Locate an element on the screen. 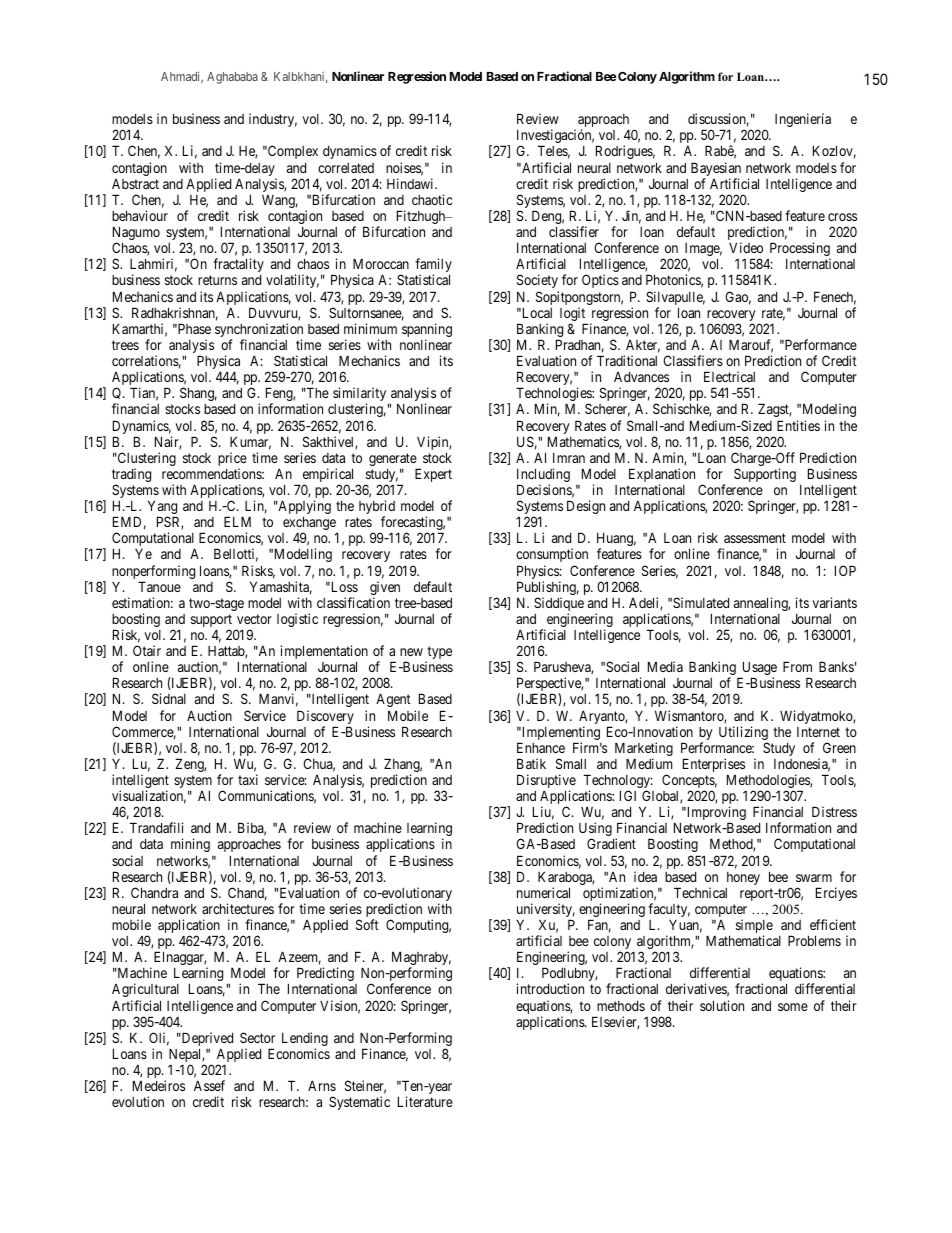  Bayesian is located at coordinates (716, 170).
